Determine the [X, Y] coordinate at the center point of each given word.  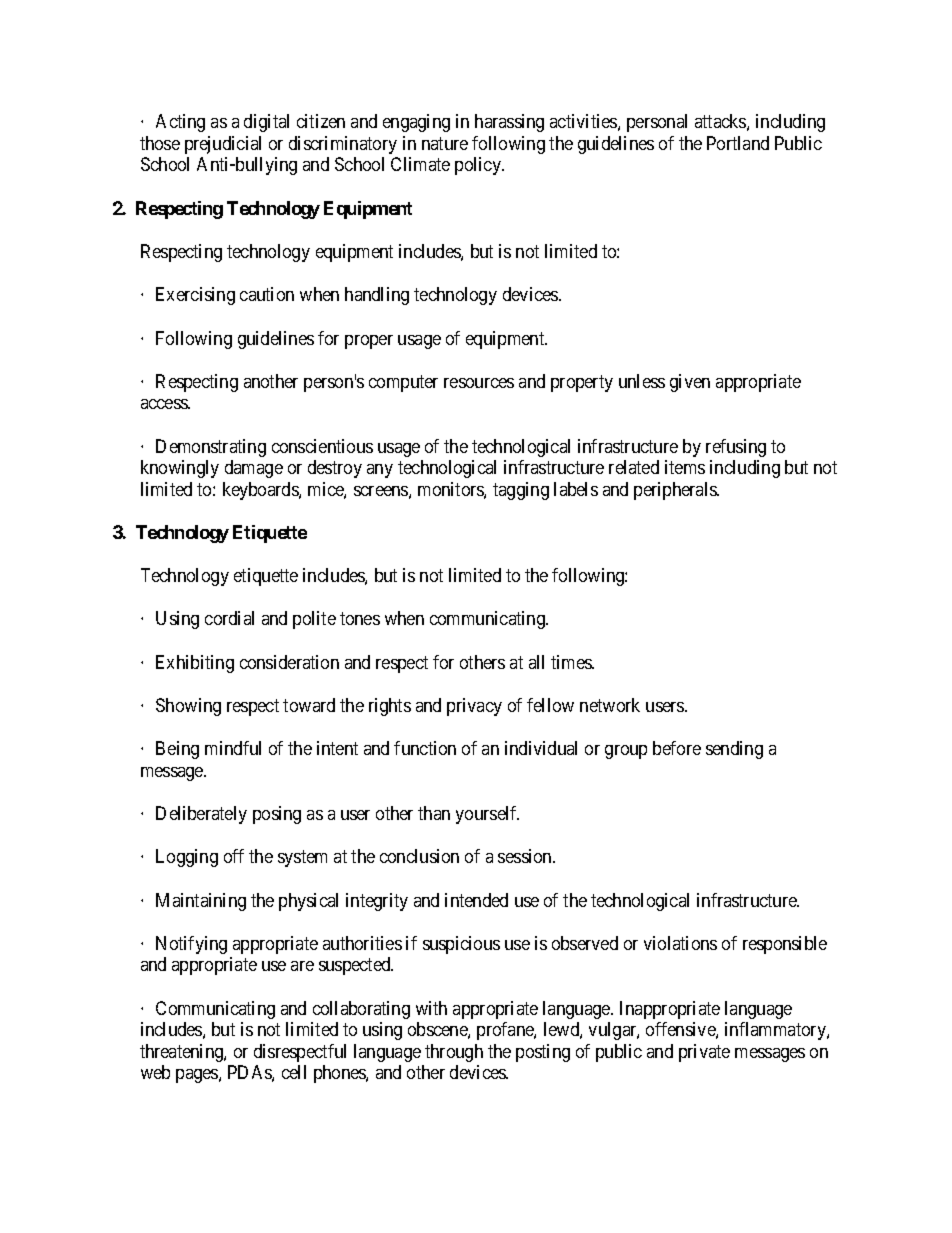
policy [479, 166]
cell [294, 1072]
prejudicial [223, 145]
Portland [738, 143]
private [704, 1053]
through [454, 1053]
